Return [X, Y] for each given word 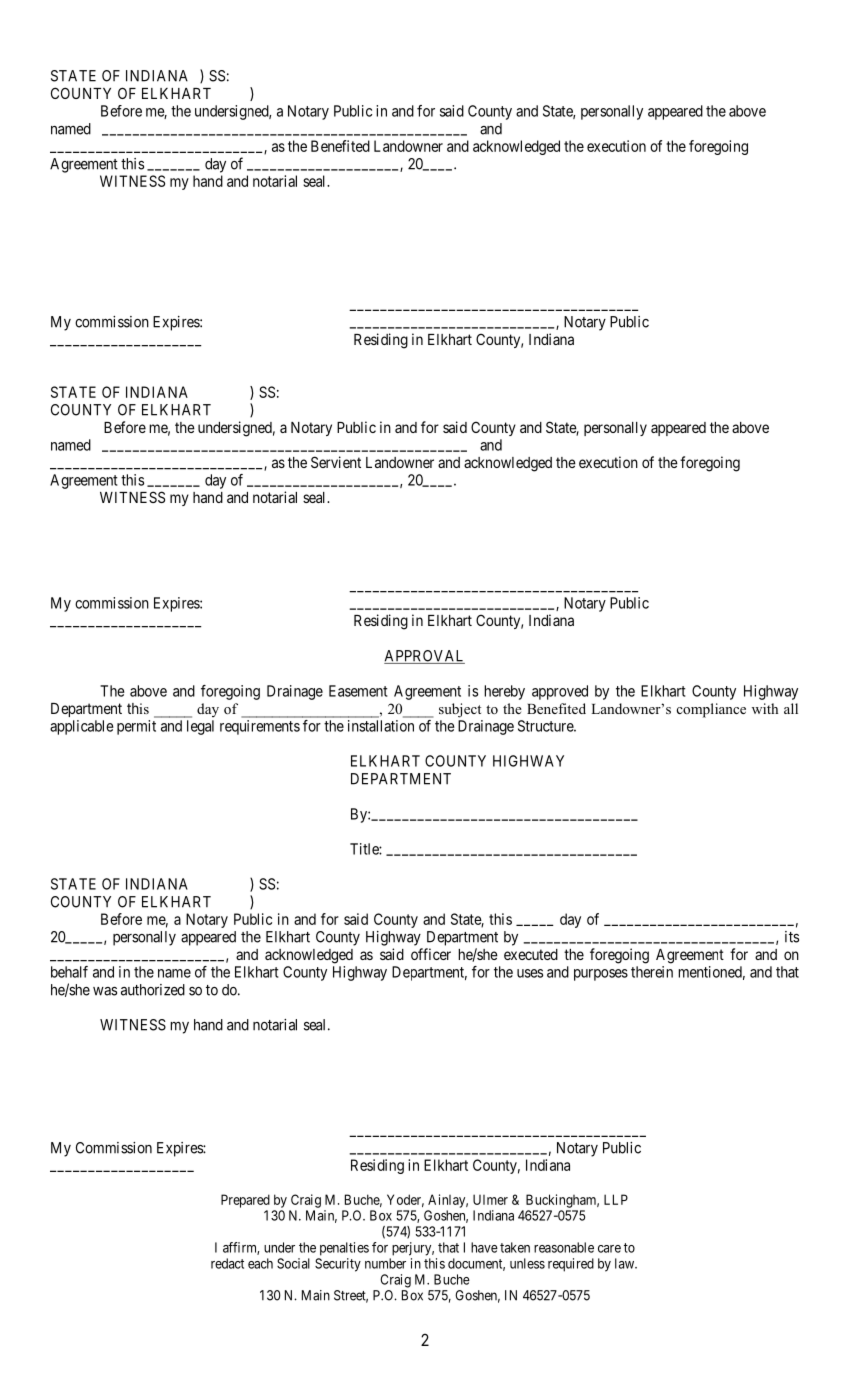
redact [227, 1263]
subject [460, 710]
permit [136, 727]
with [765, 708]
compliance [711, 710]
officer [431, 954]
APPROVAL [424, 657]
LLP [616, 1199]
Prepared [245, 1201]
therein [652, 972]
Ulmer [490, 1199]
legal [200, 727]
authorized [153, 990]
